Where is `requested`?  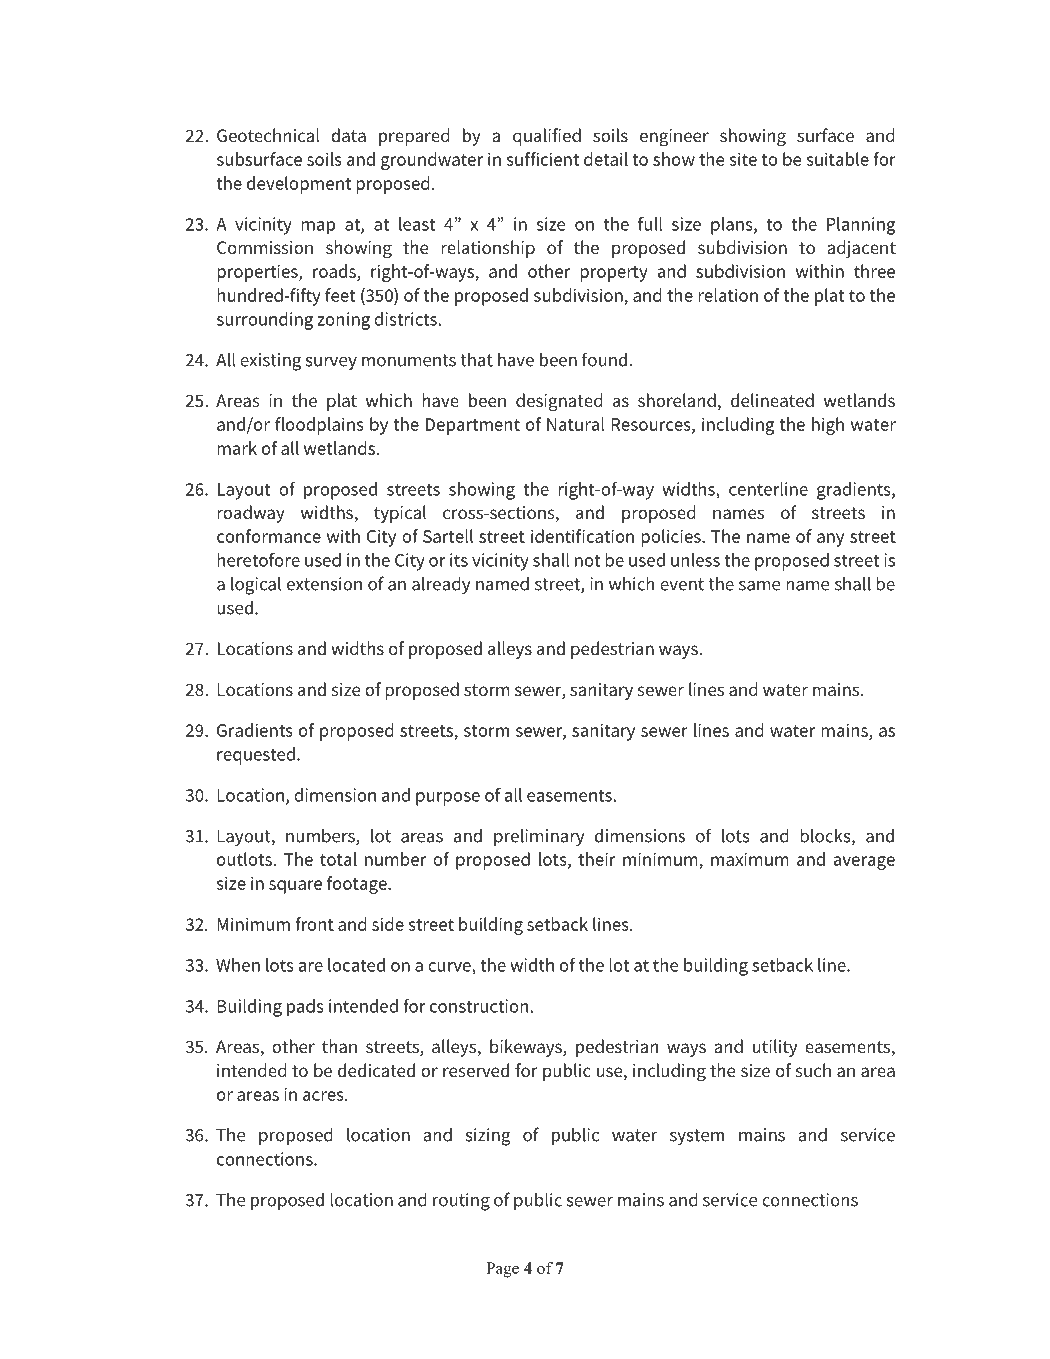
requested is located at coordinates (256, 756).
